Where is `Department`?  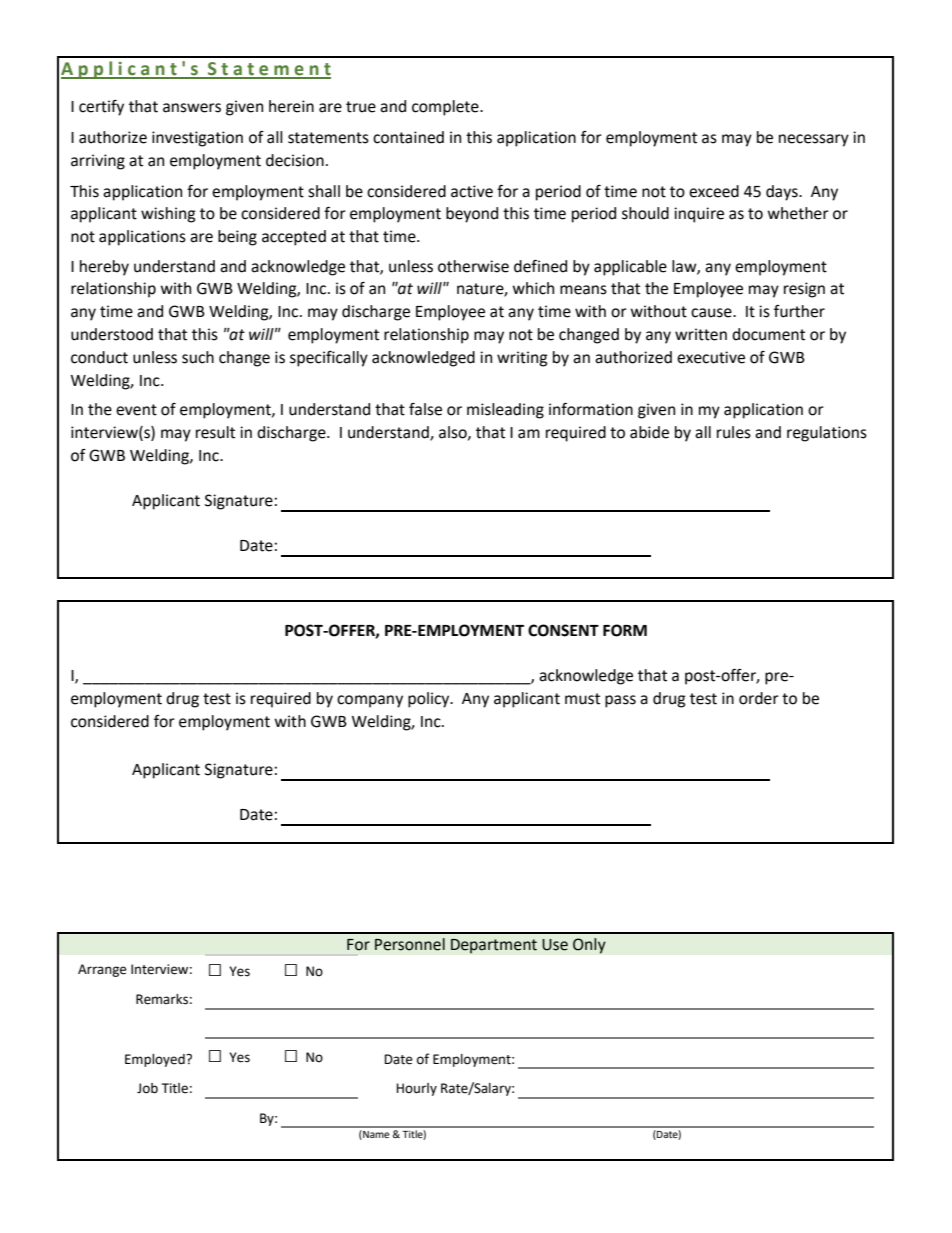 Department is located at coordinates (494, 946).
